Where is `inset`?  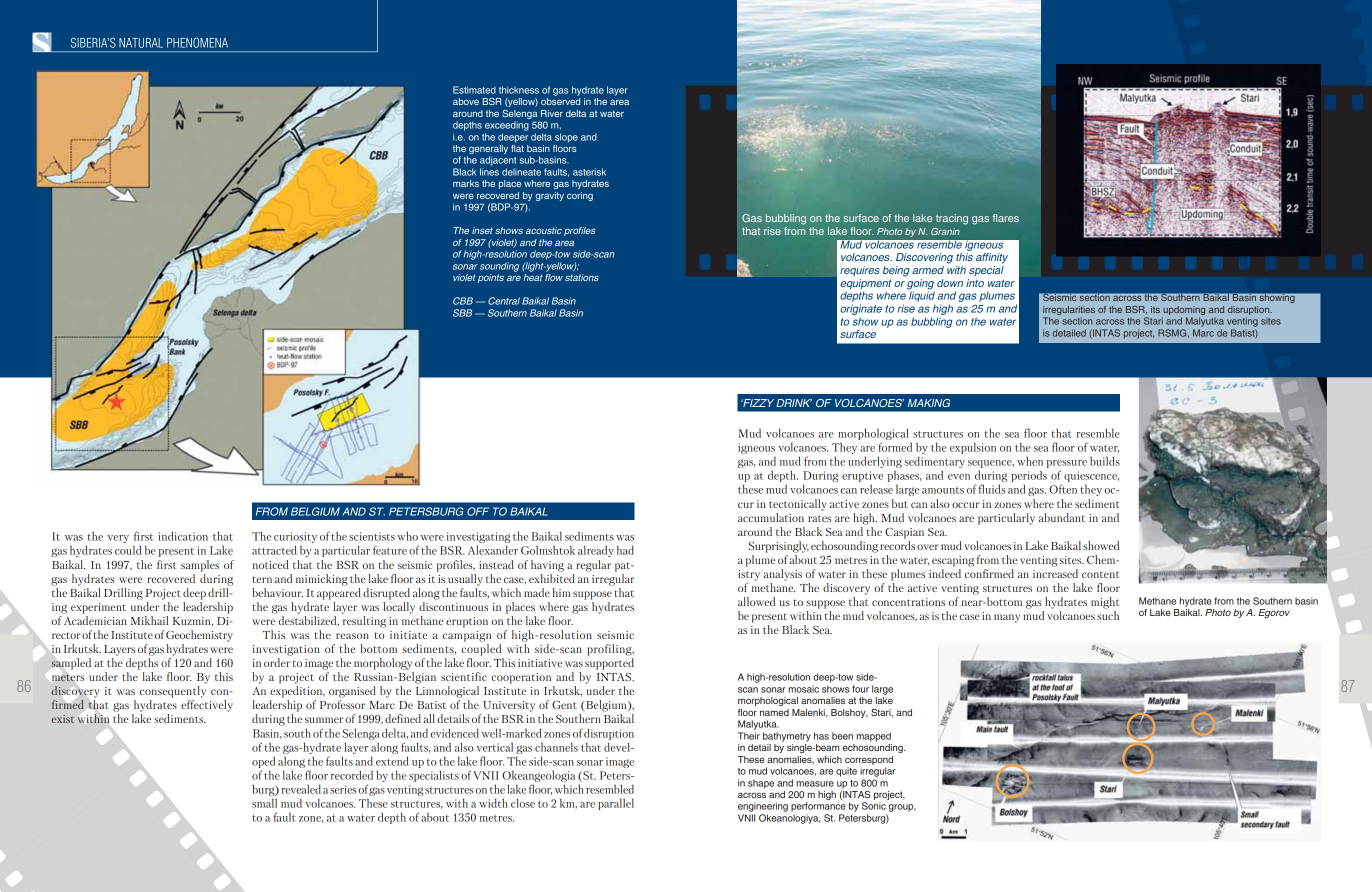
inset is located at coordinates (482, 230).
